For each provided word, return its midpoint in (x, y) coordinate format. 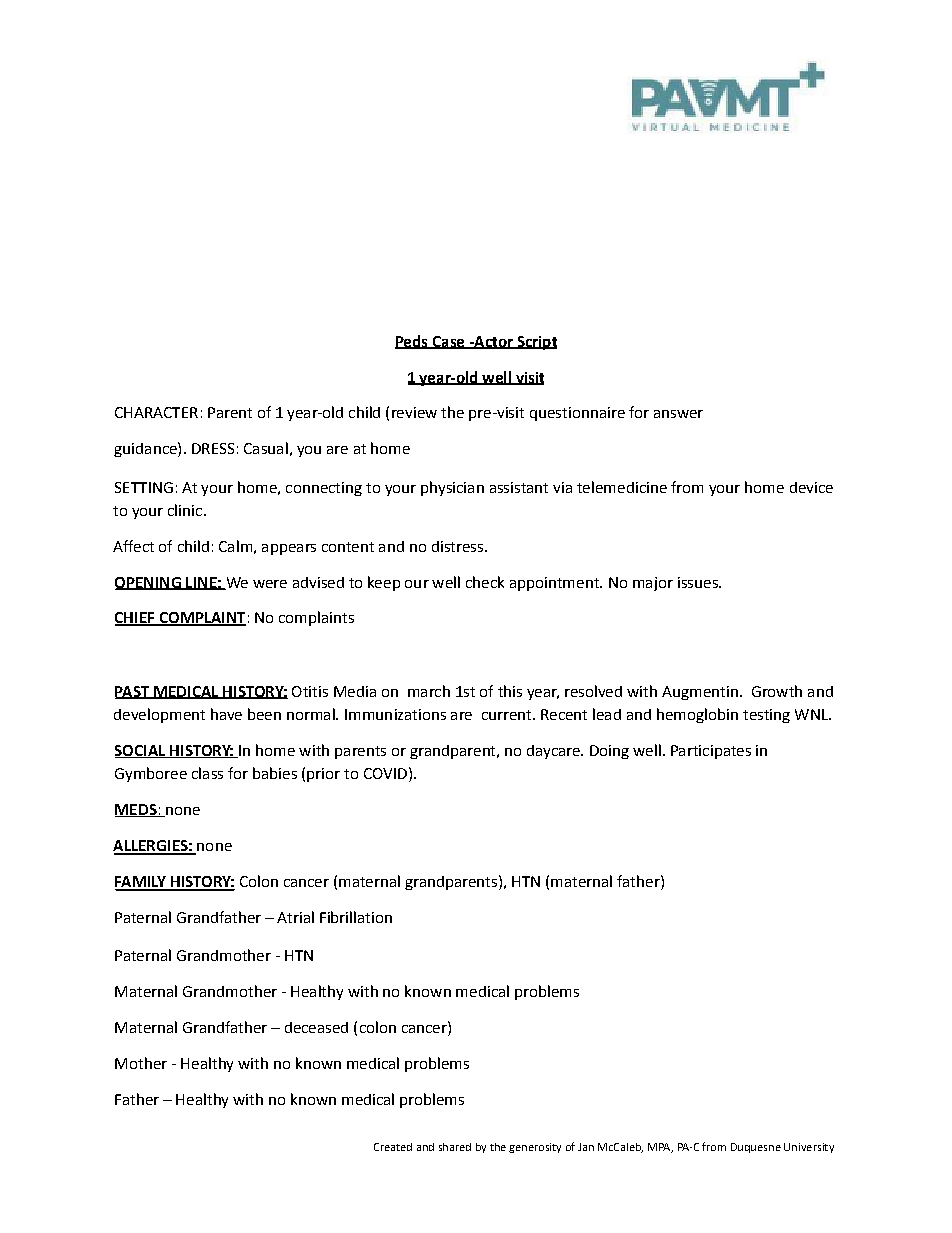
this (510, 691)
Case (448, 342)
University (809, 1148)
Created (393, 1147)
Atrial (295, 917)
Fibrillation (356, 917)
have (226, 714)
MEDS (137, 810)
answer (678, 414)
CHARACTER (156, 412)
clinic (185, 510)
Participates (711, 752)
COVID (385, 773)
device (811, 487)
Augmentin (700, 693)
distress (457, 546)
